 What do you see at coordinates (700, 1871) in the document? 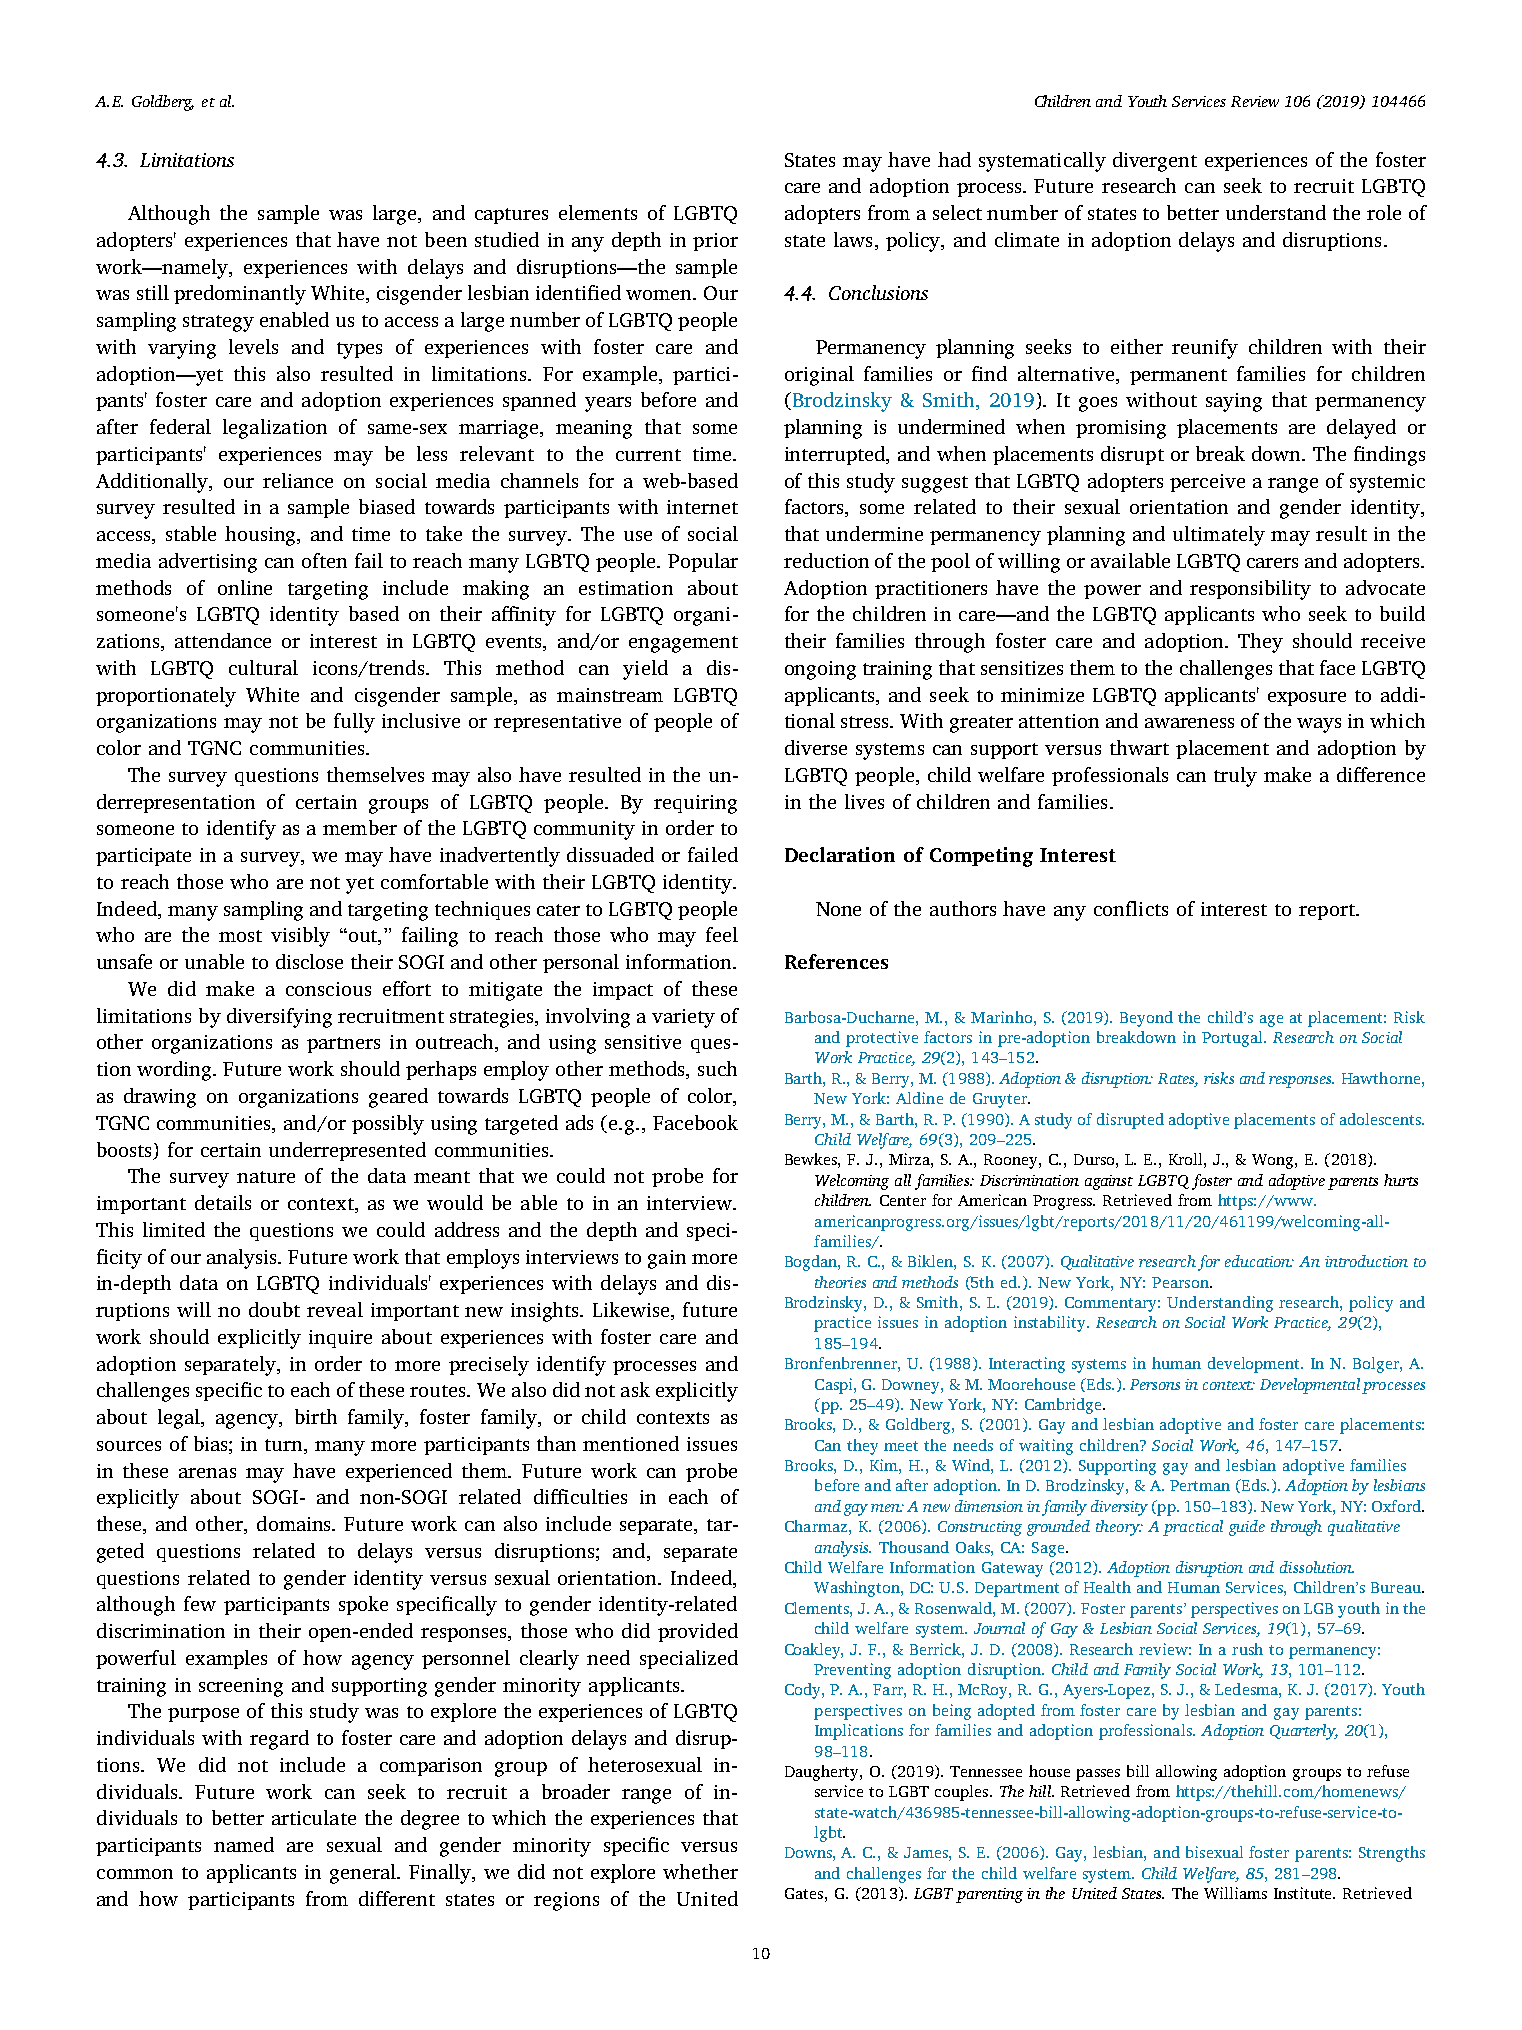
I see `whether` at bounding box center [700, 1871].
